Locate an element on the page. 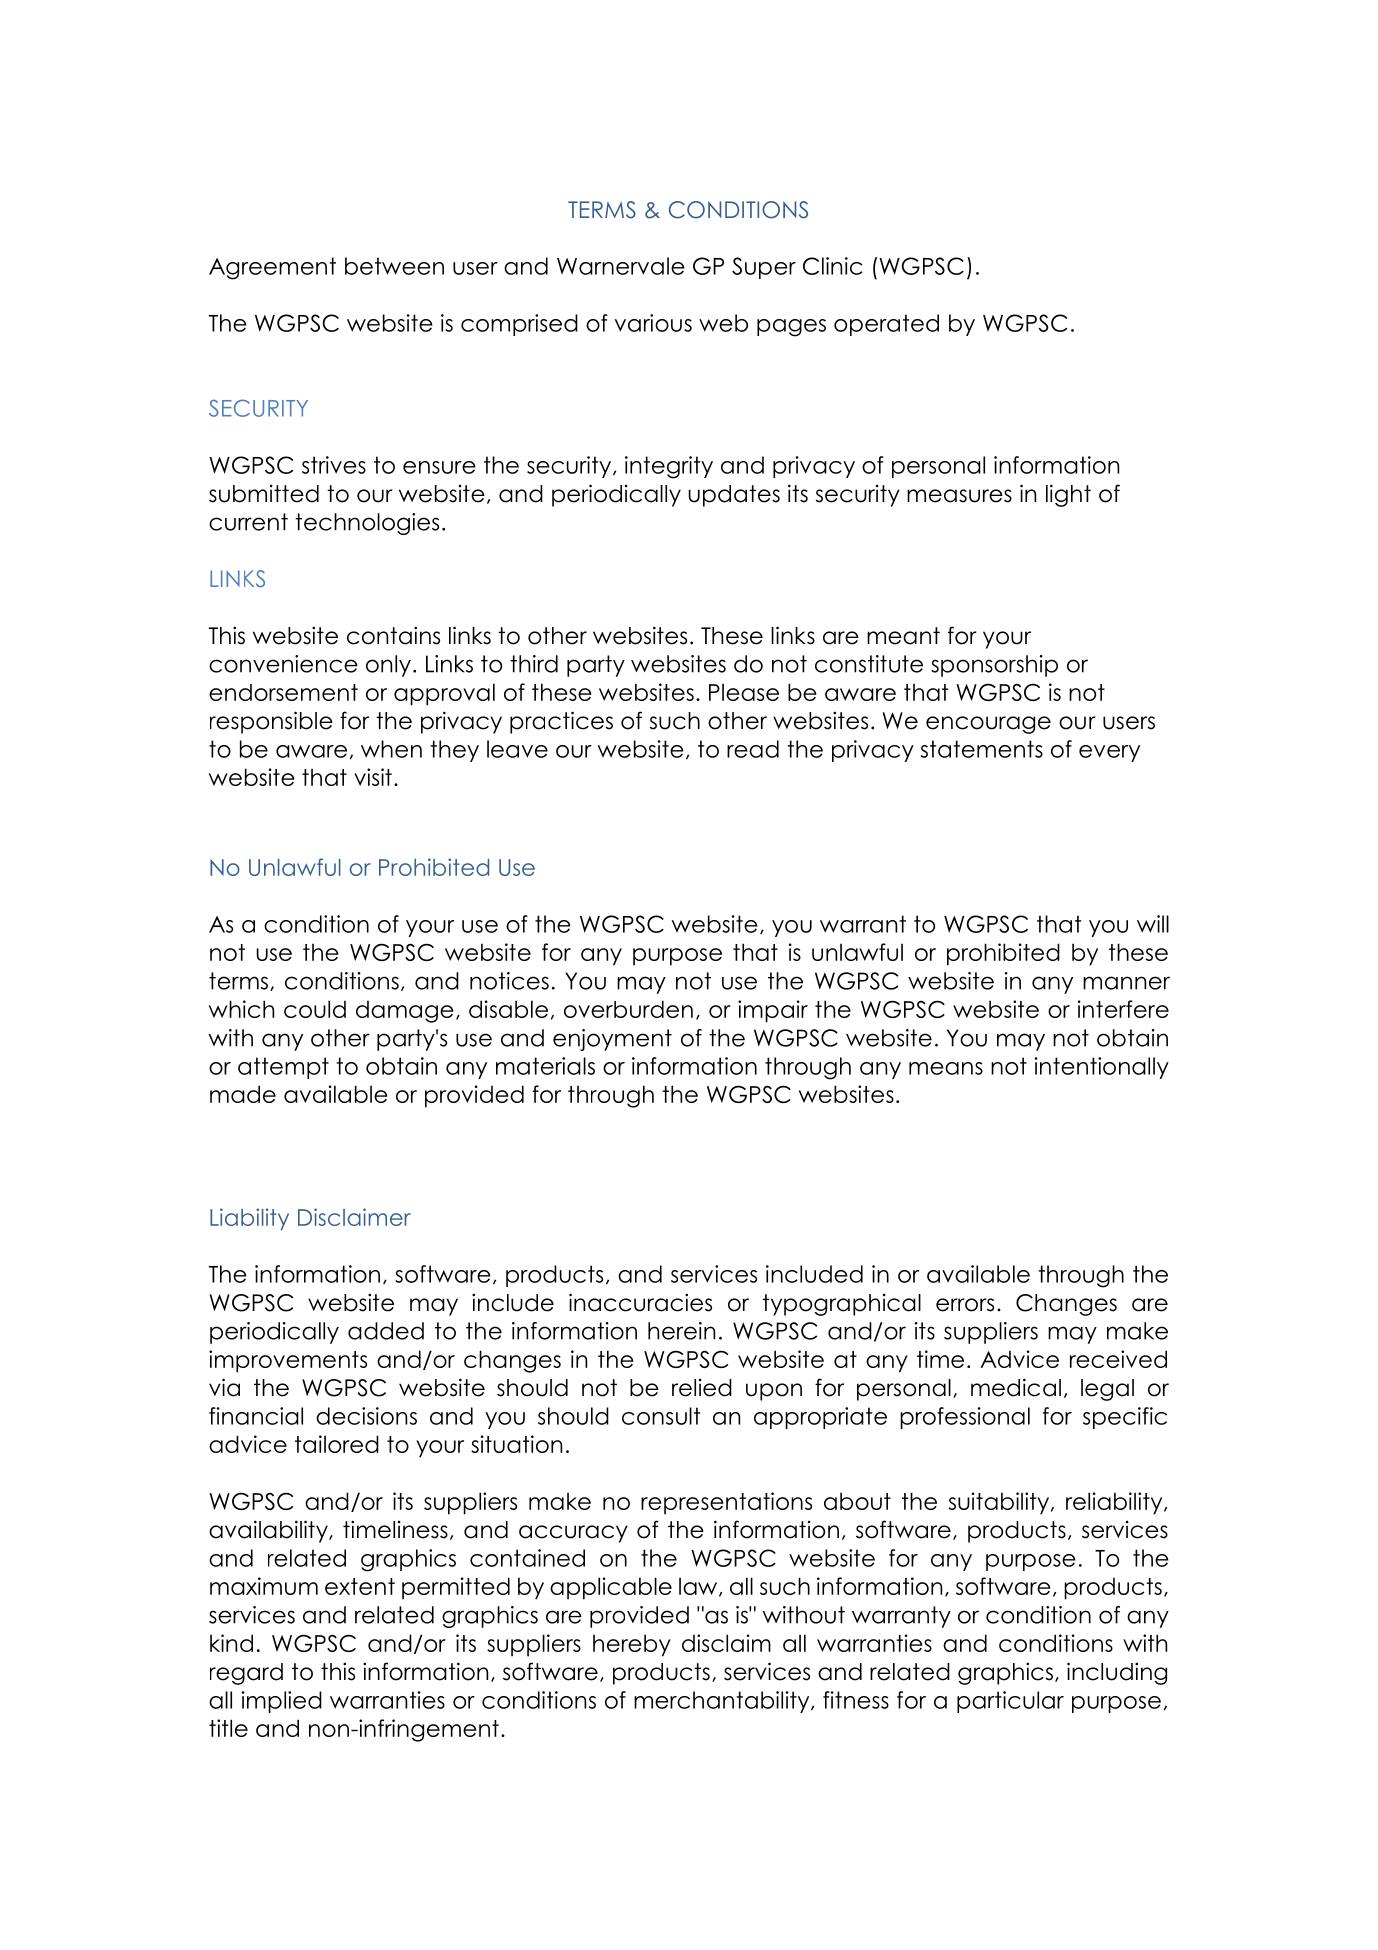 This image has width=1378, height=1950. various is located at coordinates (653, 323).
